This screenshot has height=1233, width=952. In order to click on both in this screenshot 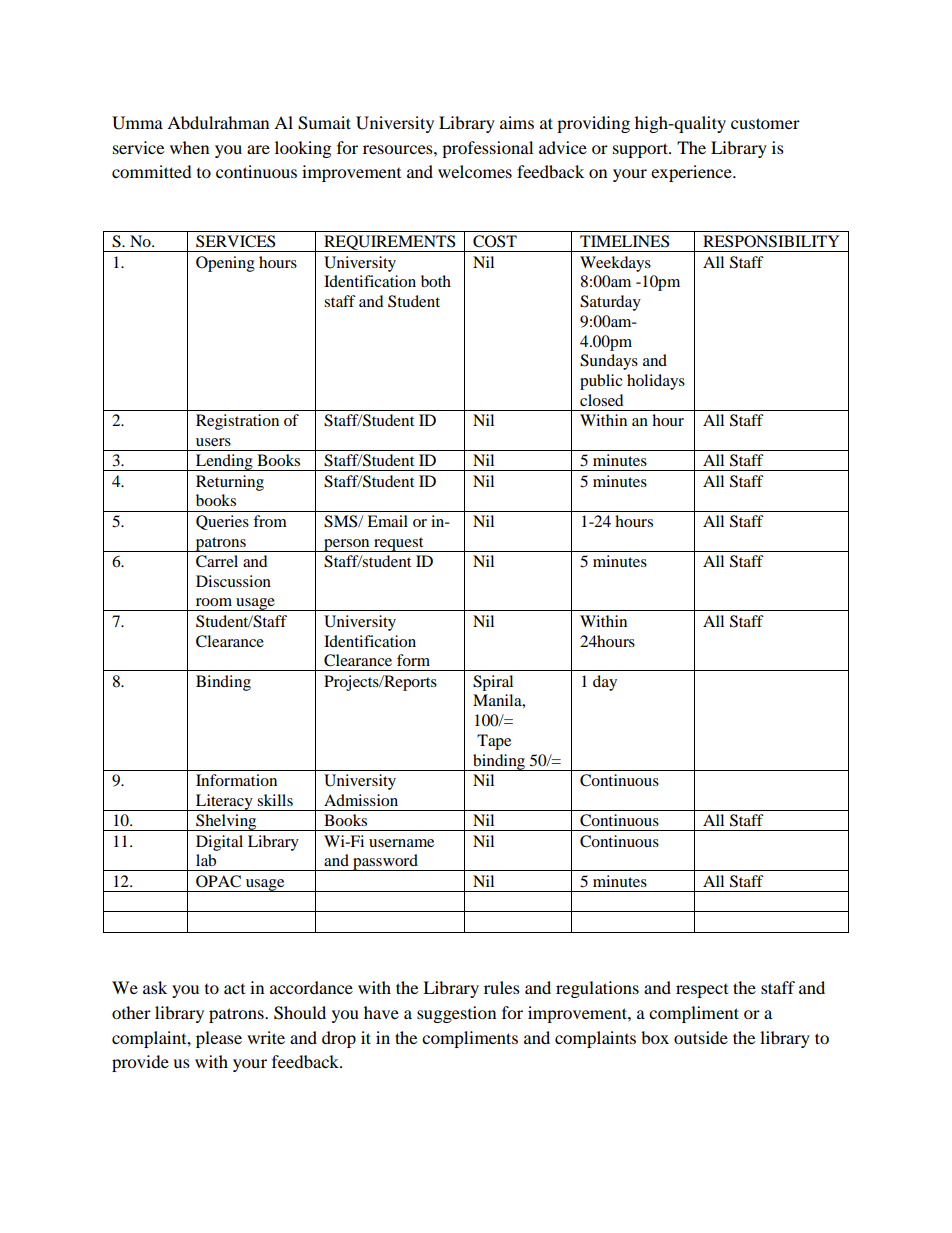, I will do `click(436, 281)`.
